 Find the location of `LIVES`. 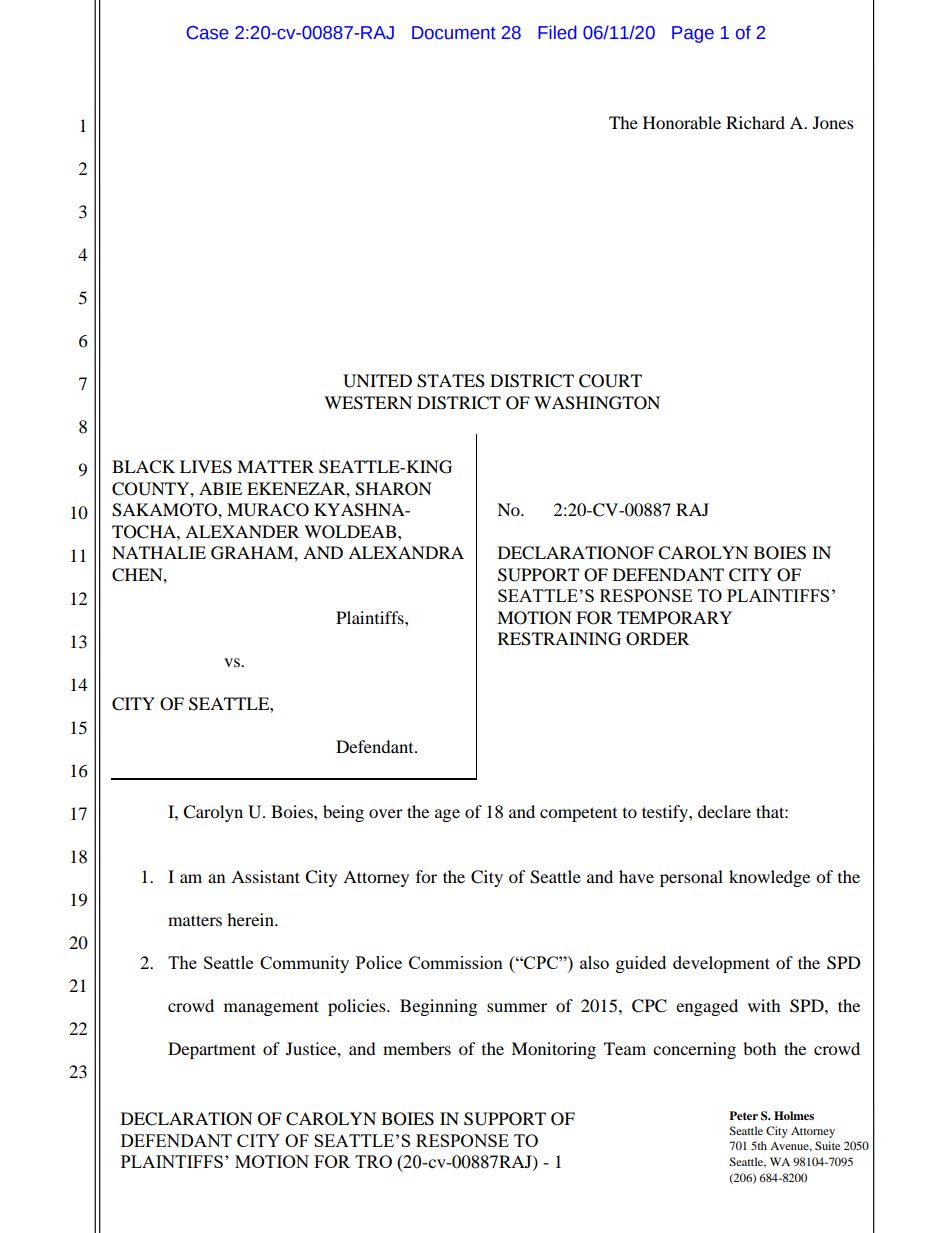

LIVES is located at coordinates (206, 467).
